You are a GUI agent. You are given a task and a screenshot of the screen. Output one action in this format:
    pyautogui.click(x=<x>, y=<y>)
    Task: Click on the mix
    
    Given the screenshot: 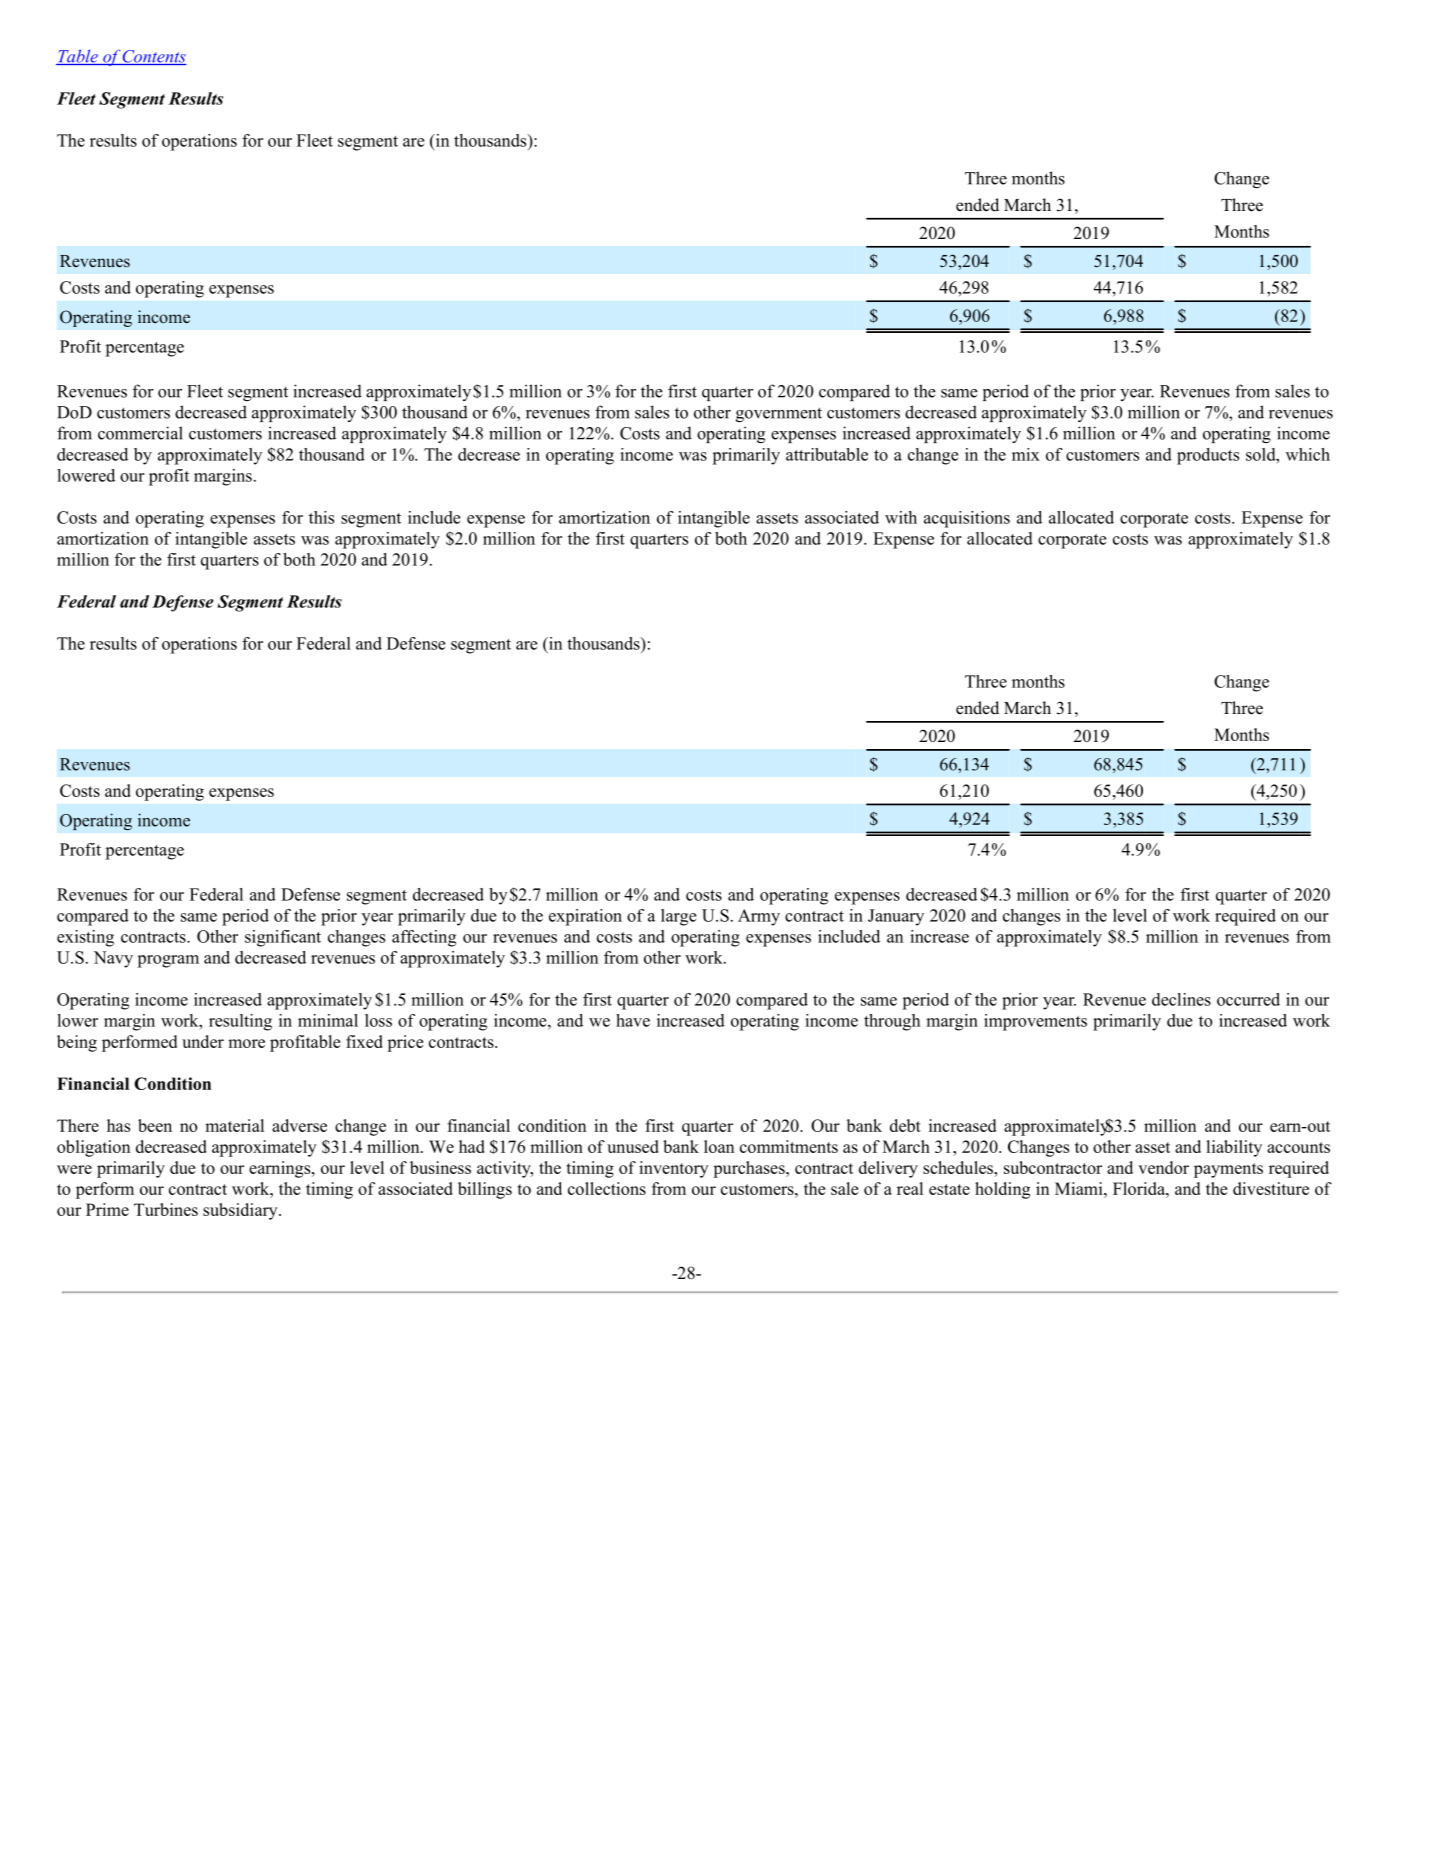 What is the action you would take?
    pyautogui.click(x=1026, y=454)
